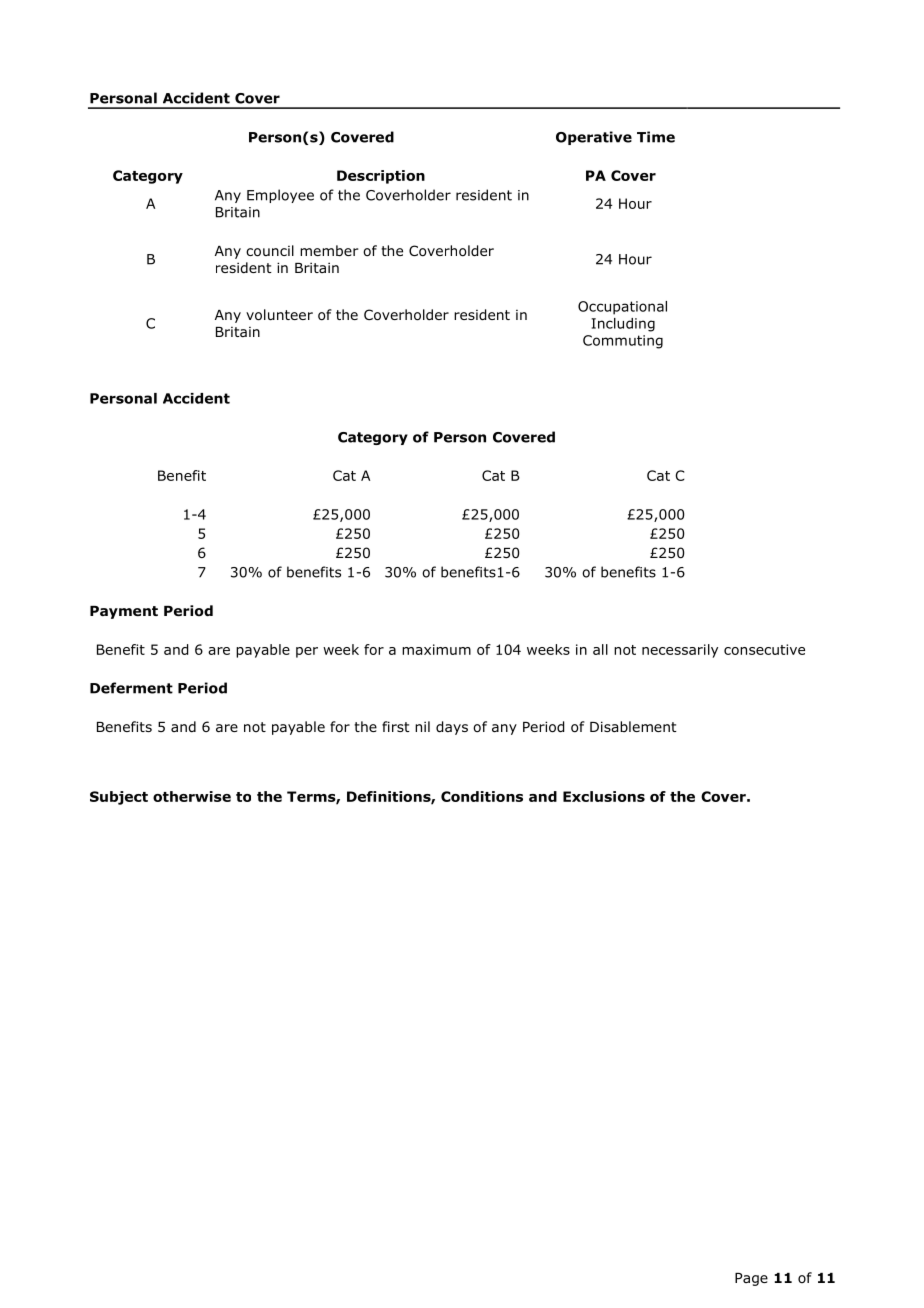  Describe the element at coordinates (131, 688) in the document. I see `Deferment` at that location.
